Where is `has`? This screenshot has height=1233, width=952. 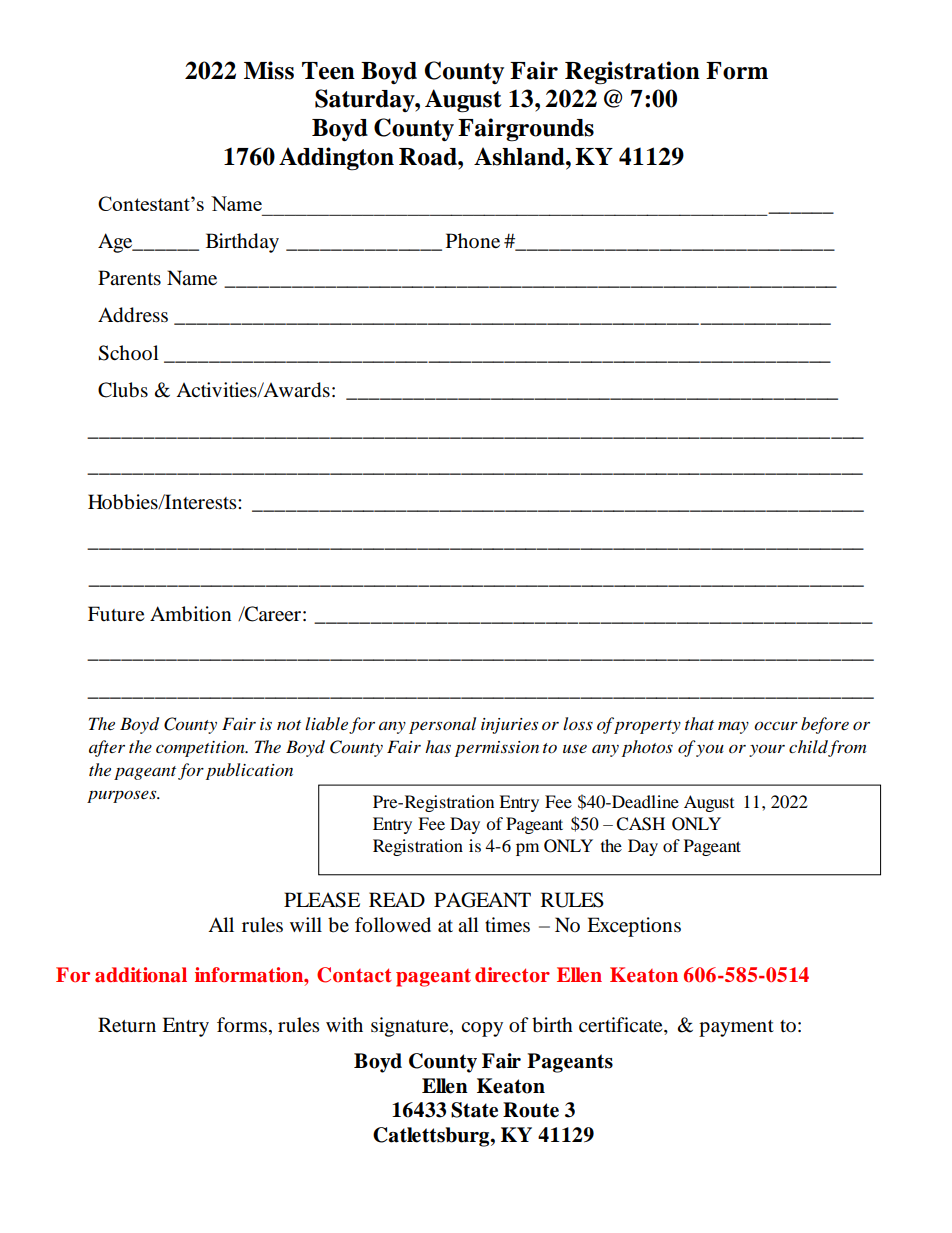
has is located at coordinates (438, 746).
